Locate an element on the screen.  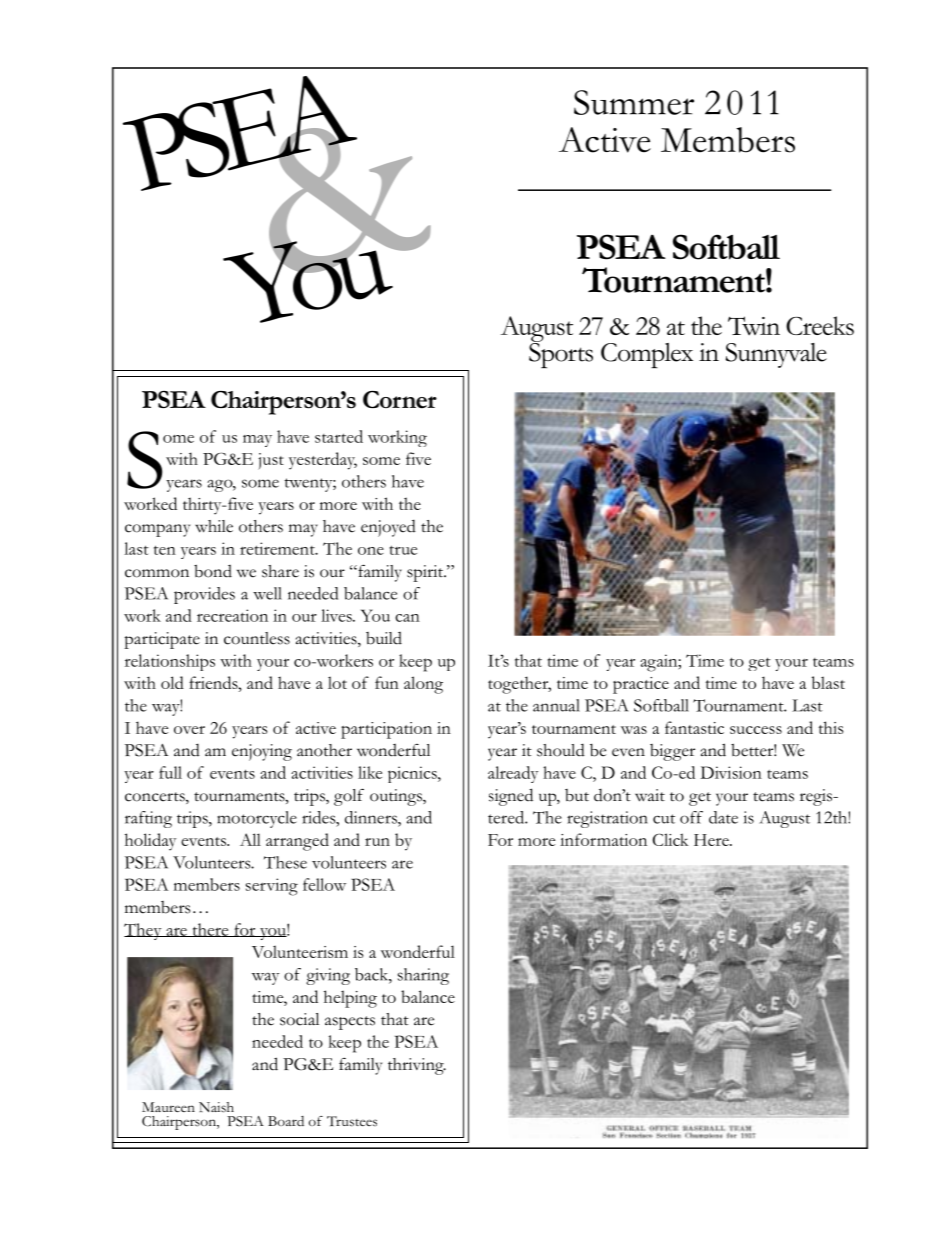
can is located at coordinates (407, 618).
